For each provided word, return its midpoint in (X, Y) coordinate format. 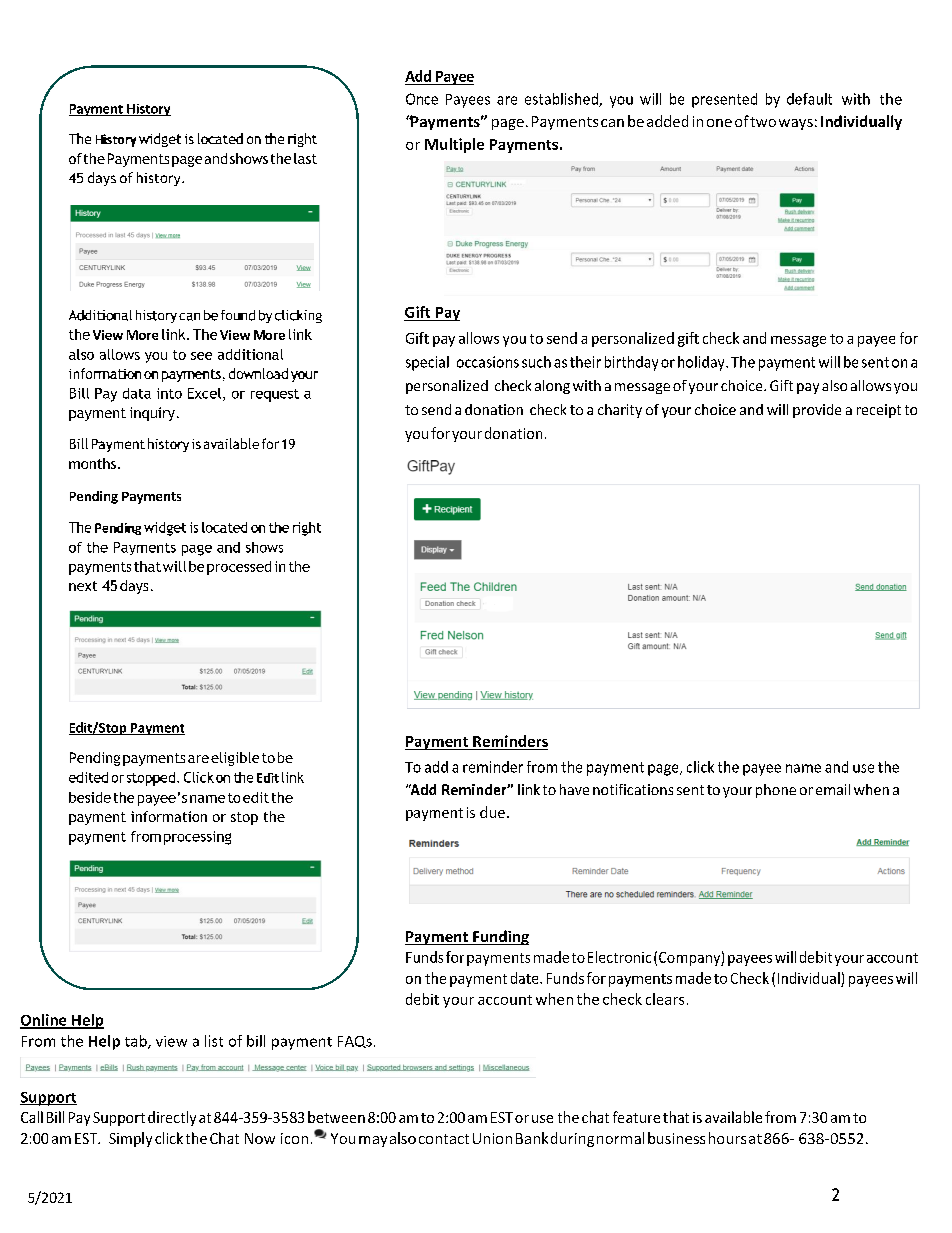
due (494, 812)
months (92, 463)
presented (724, 100)
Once (422, 99)
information (169, 816)
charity (620, 411)
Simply (130, 1139)
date (526, 978)
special (427, 363)
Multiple (454, 145)
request (275, 395)
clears (665, 999)
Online (44, 1021)
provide (817, 411)
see (201, 356)
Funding (500, 937)
